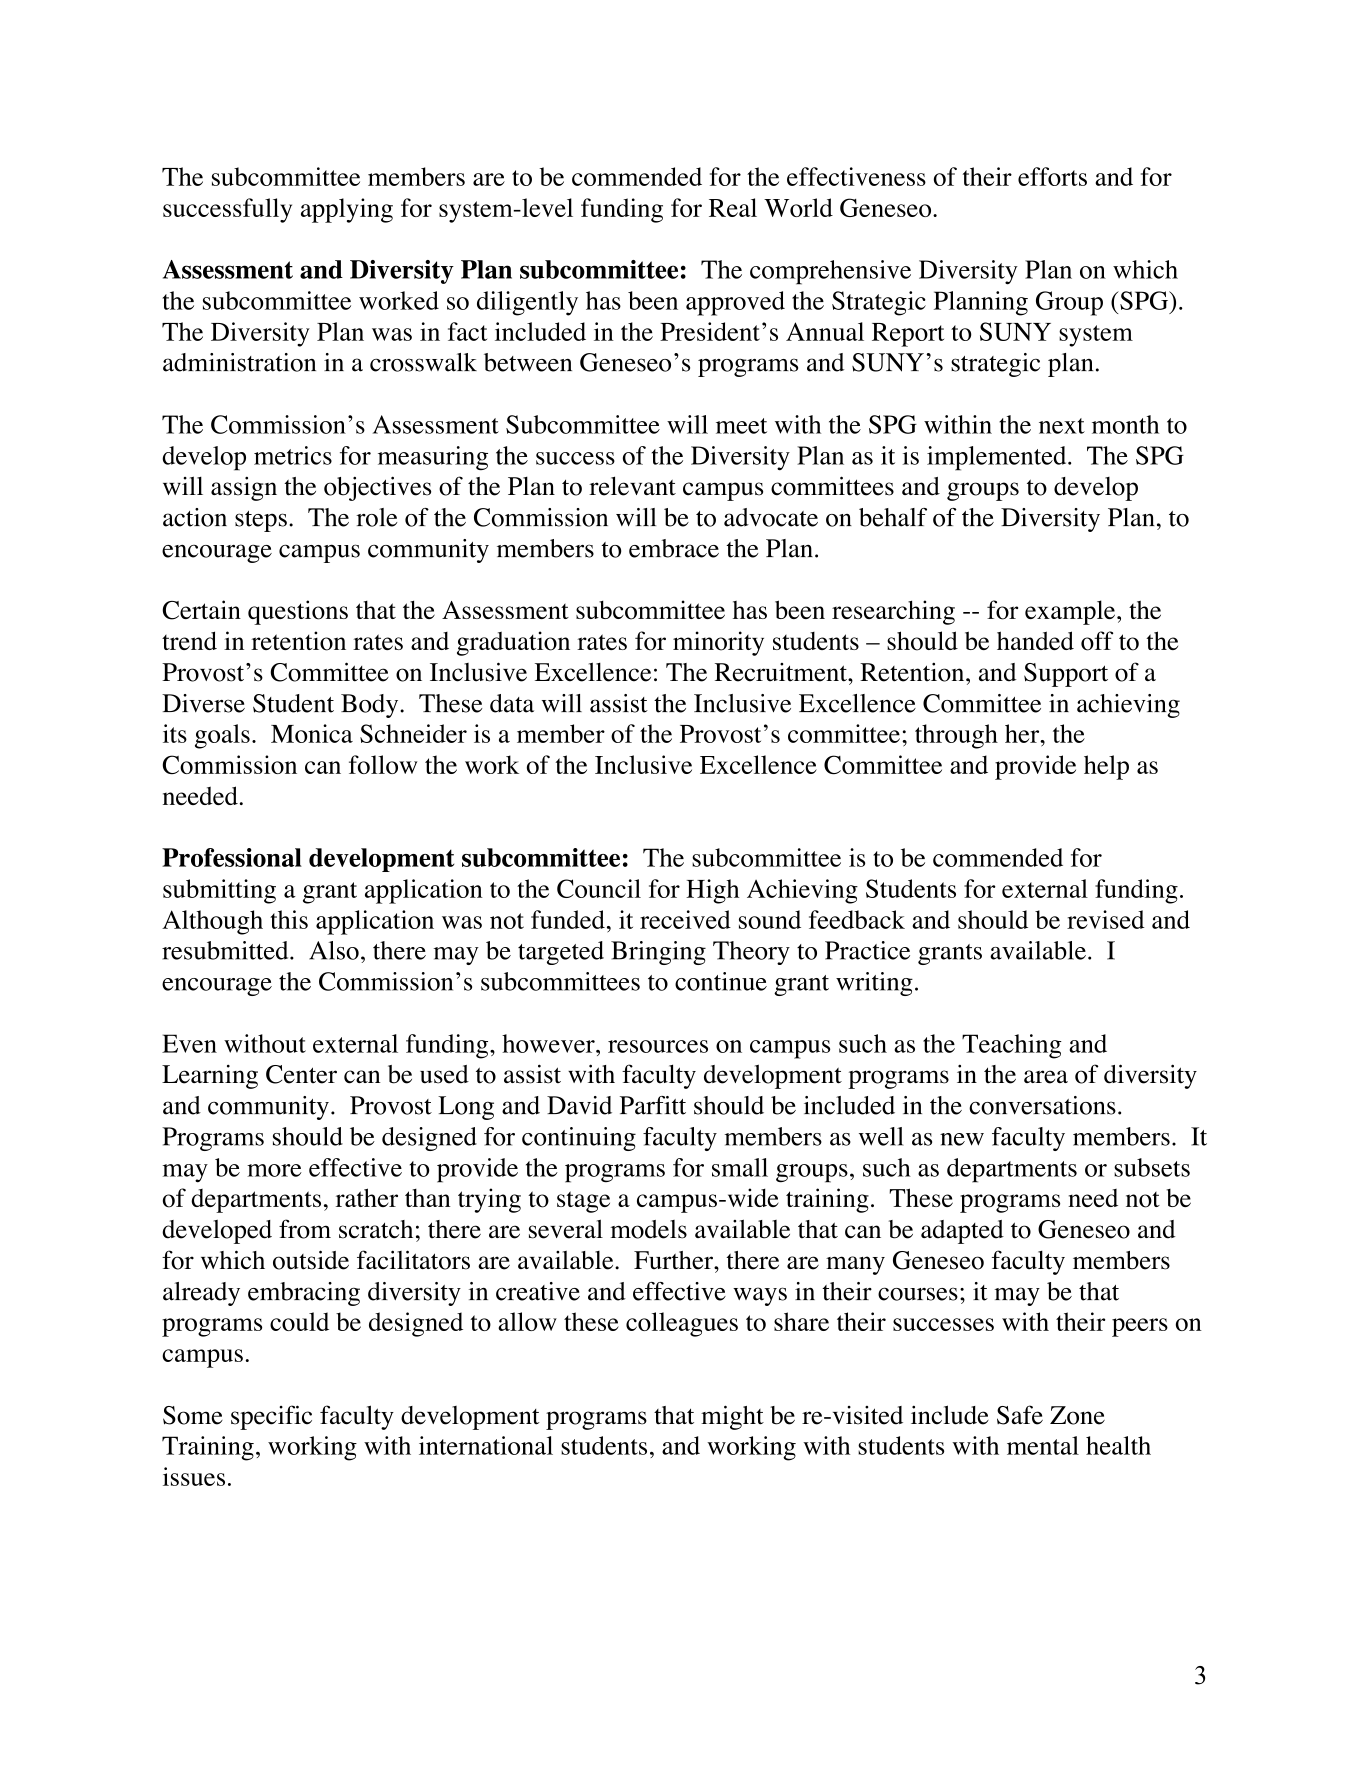 The height and width of the screenshot is (1769, 1367). Describe the element at coordinates (1052, 176) in the screenshot. I see `efforts` at that location.
